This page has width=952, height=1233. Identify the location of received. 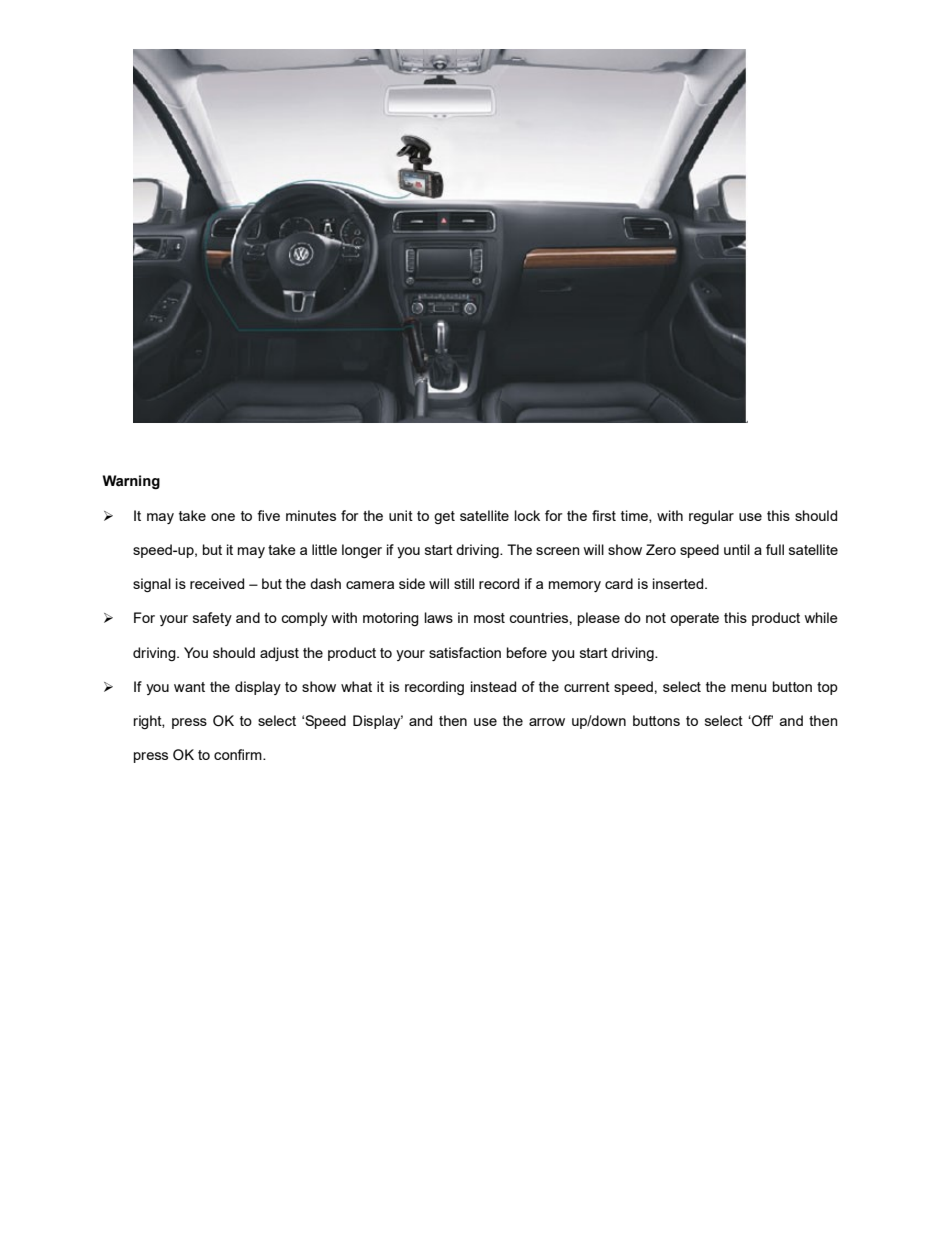
(217, 583).
